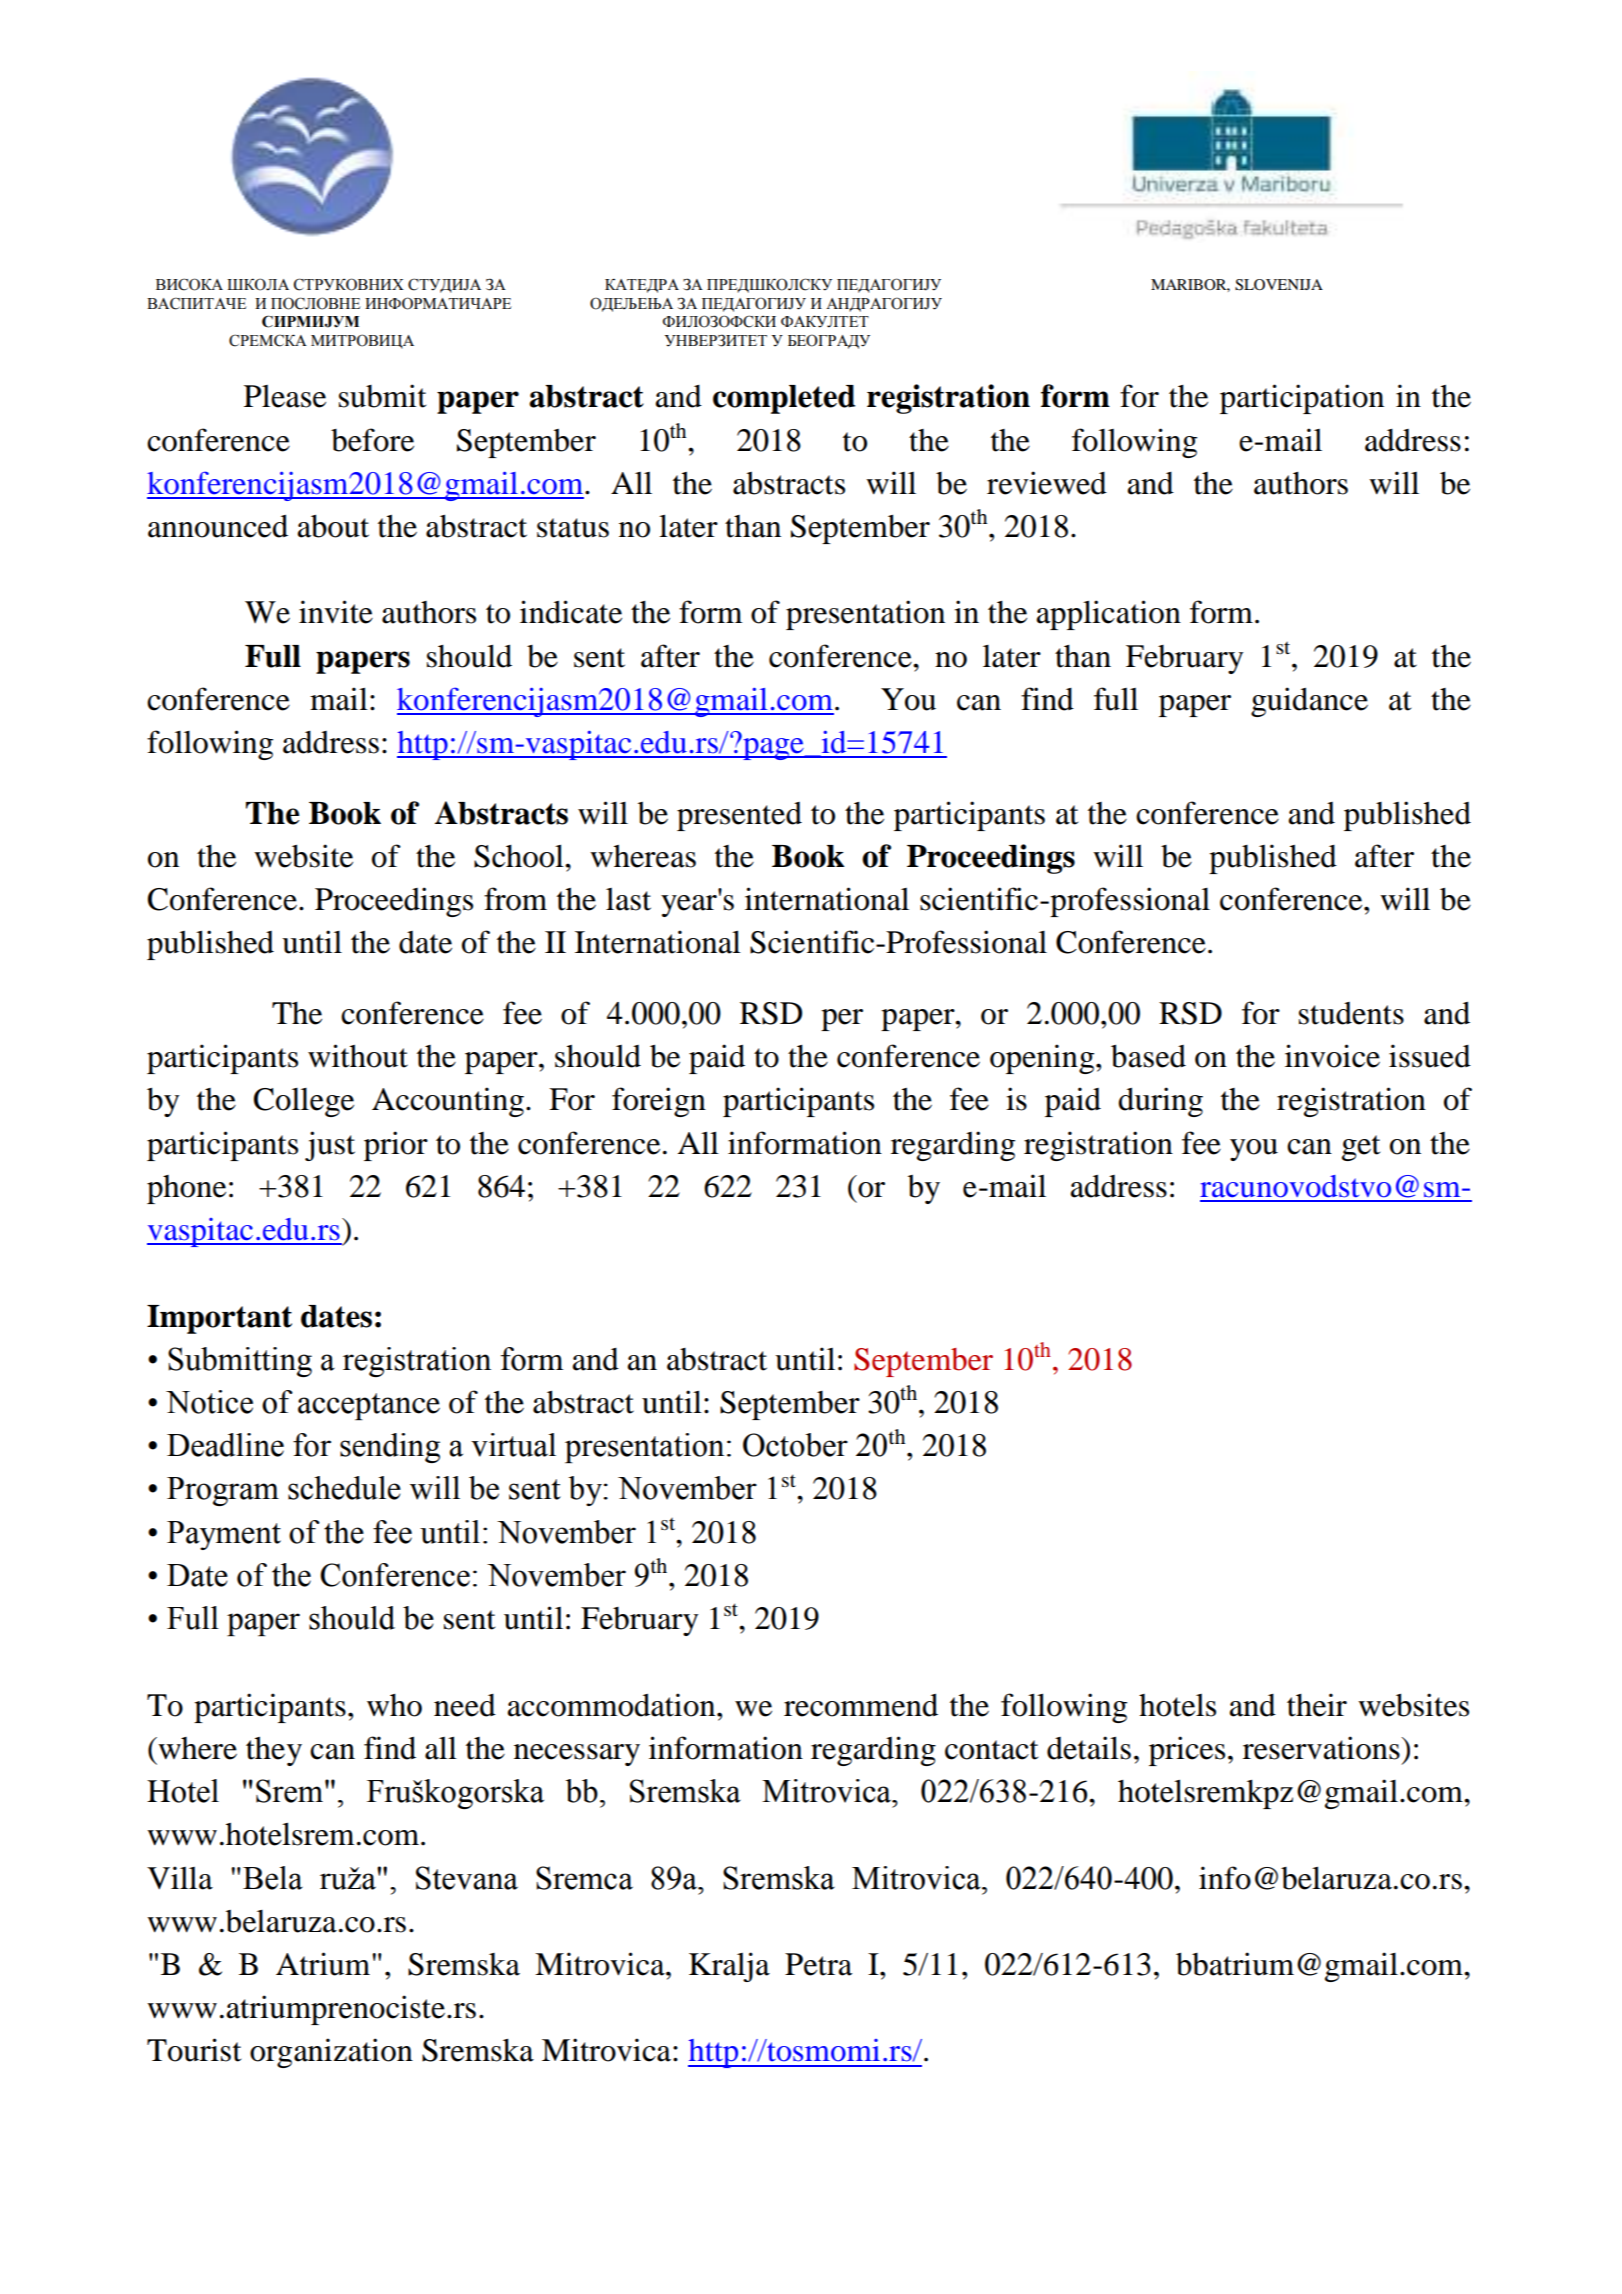 The height and width of the document is (2294, 1622). Describe the element at coordinates (394, 1705) in the document. I see `who` at that location.
